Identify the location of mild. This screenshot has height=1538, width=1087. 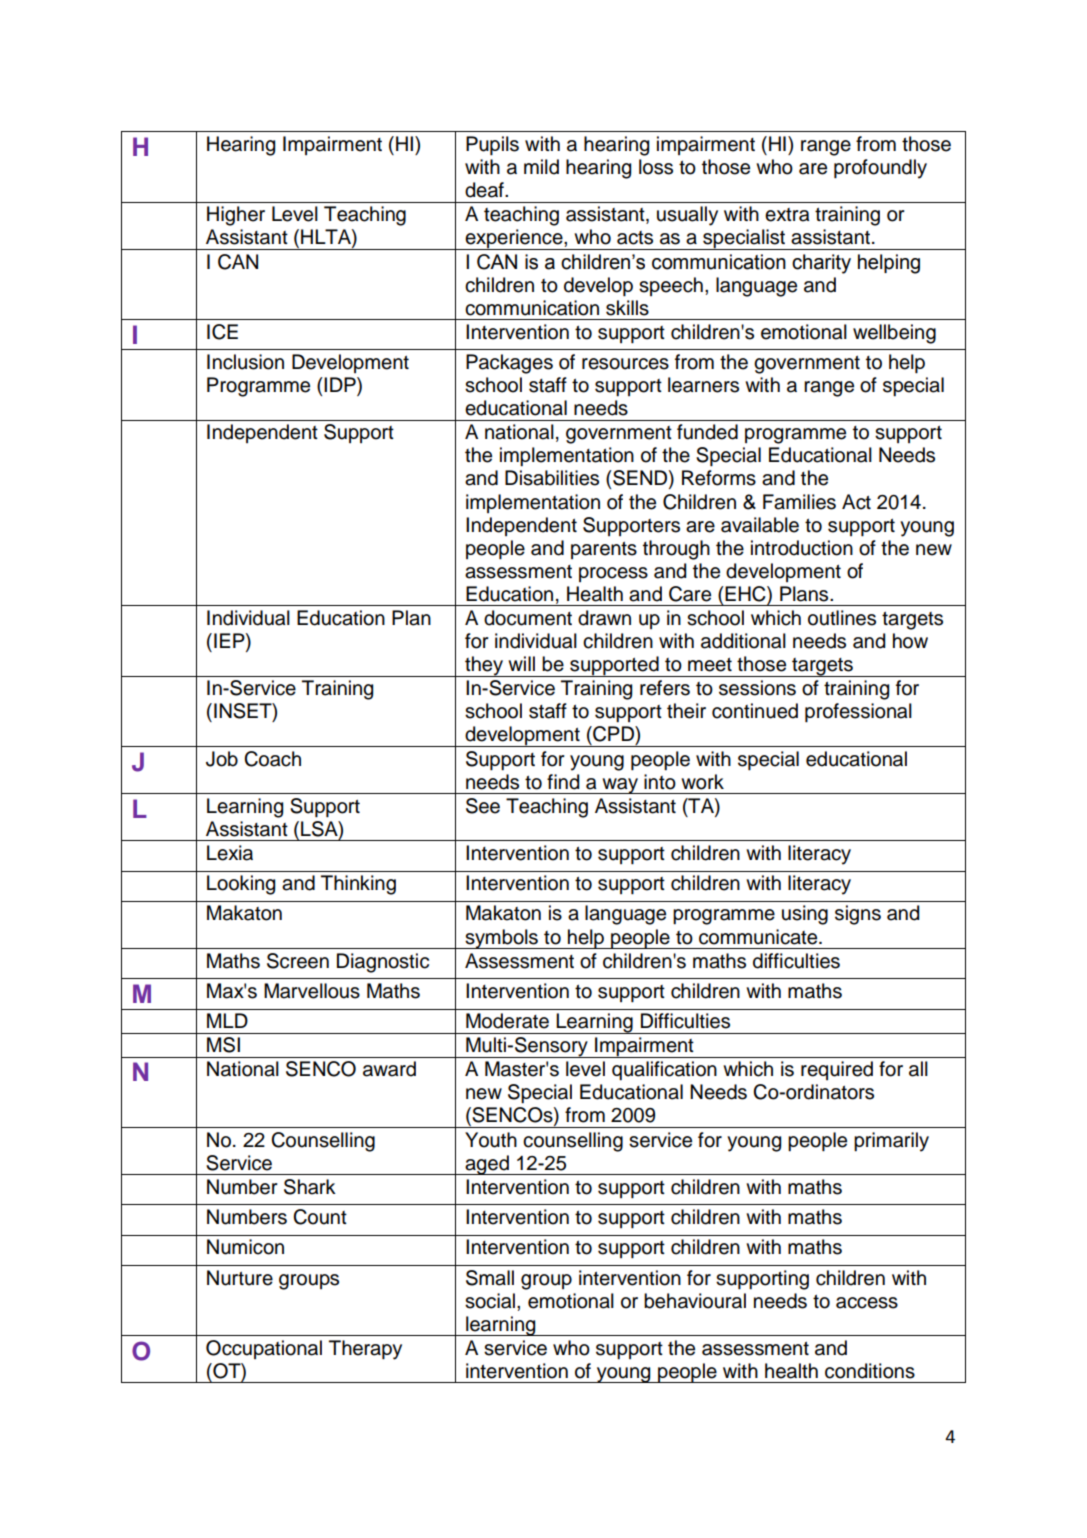
(541, 167).
